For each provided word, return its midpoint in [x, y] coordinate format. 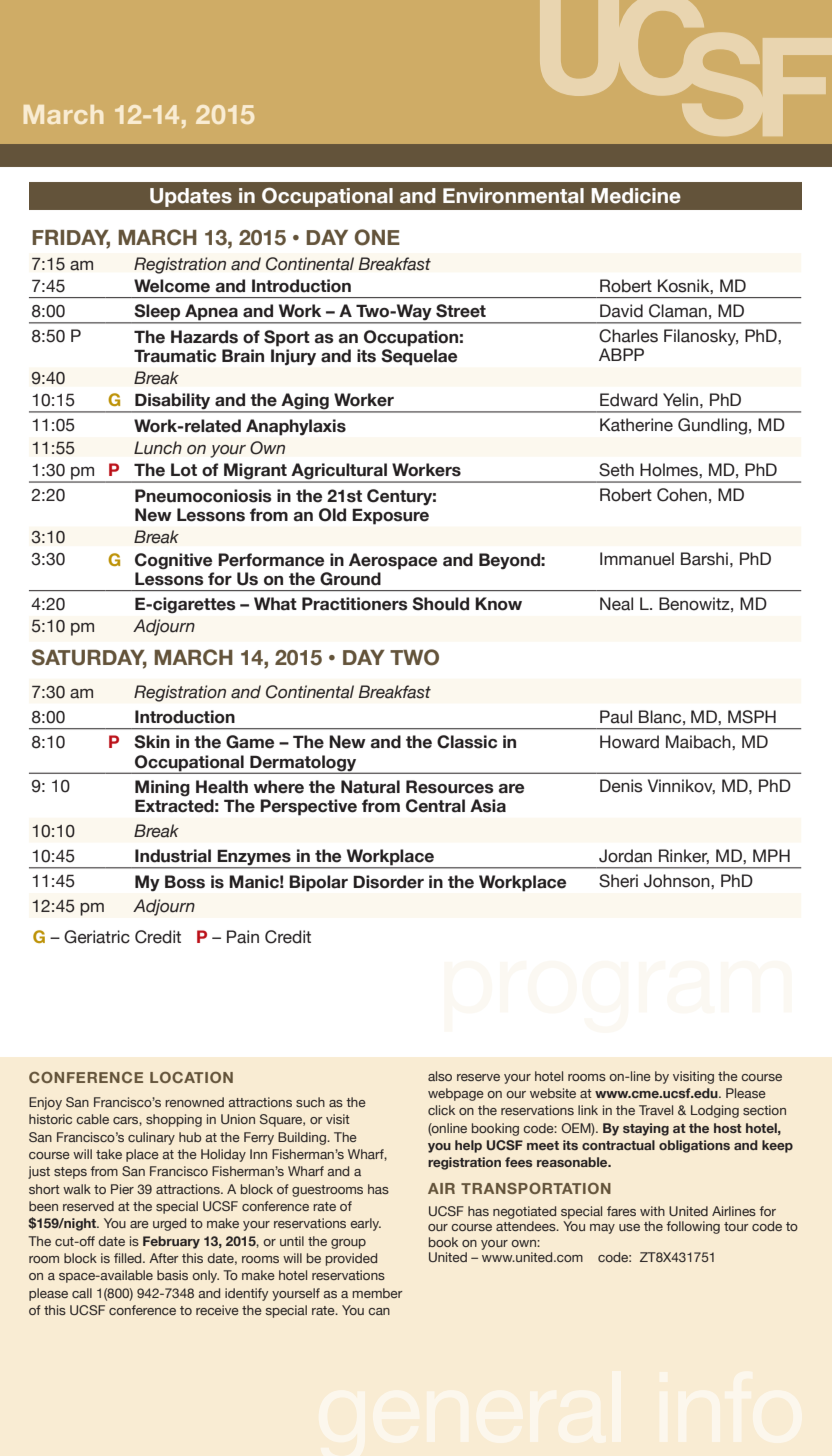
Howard [629, 742]
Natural [370, 787]
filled [129, 1258]
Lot [184, 470]
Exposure [391, 517]
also [440, 1076]
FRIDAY [71, 238]
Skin [152, 742]
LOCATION [191, 1077]
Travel [656, 1110]
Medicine [636, 196]
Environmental [513, 196]
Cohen [682, 495]
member [377, 1293]
